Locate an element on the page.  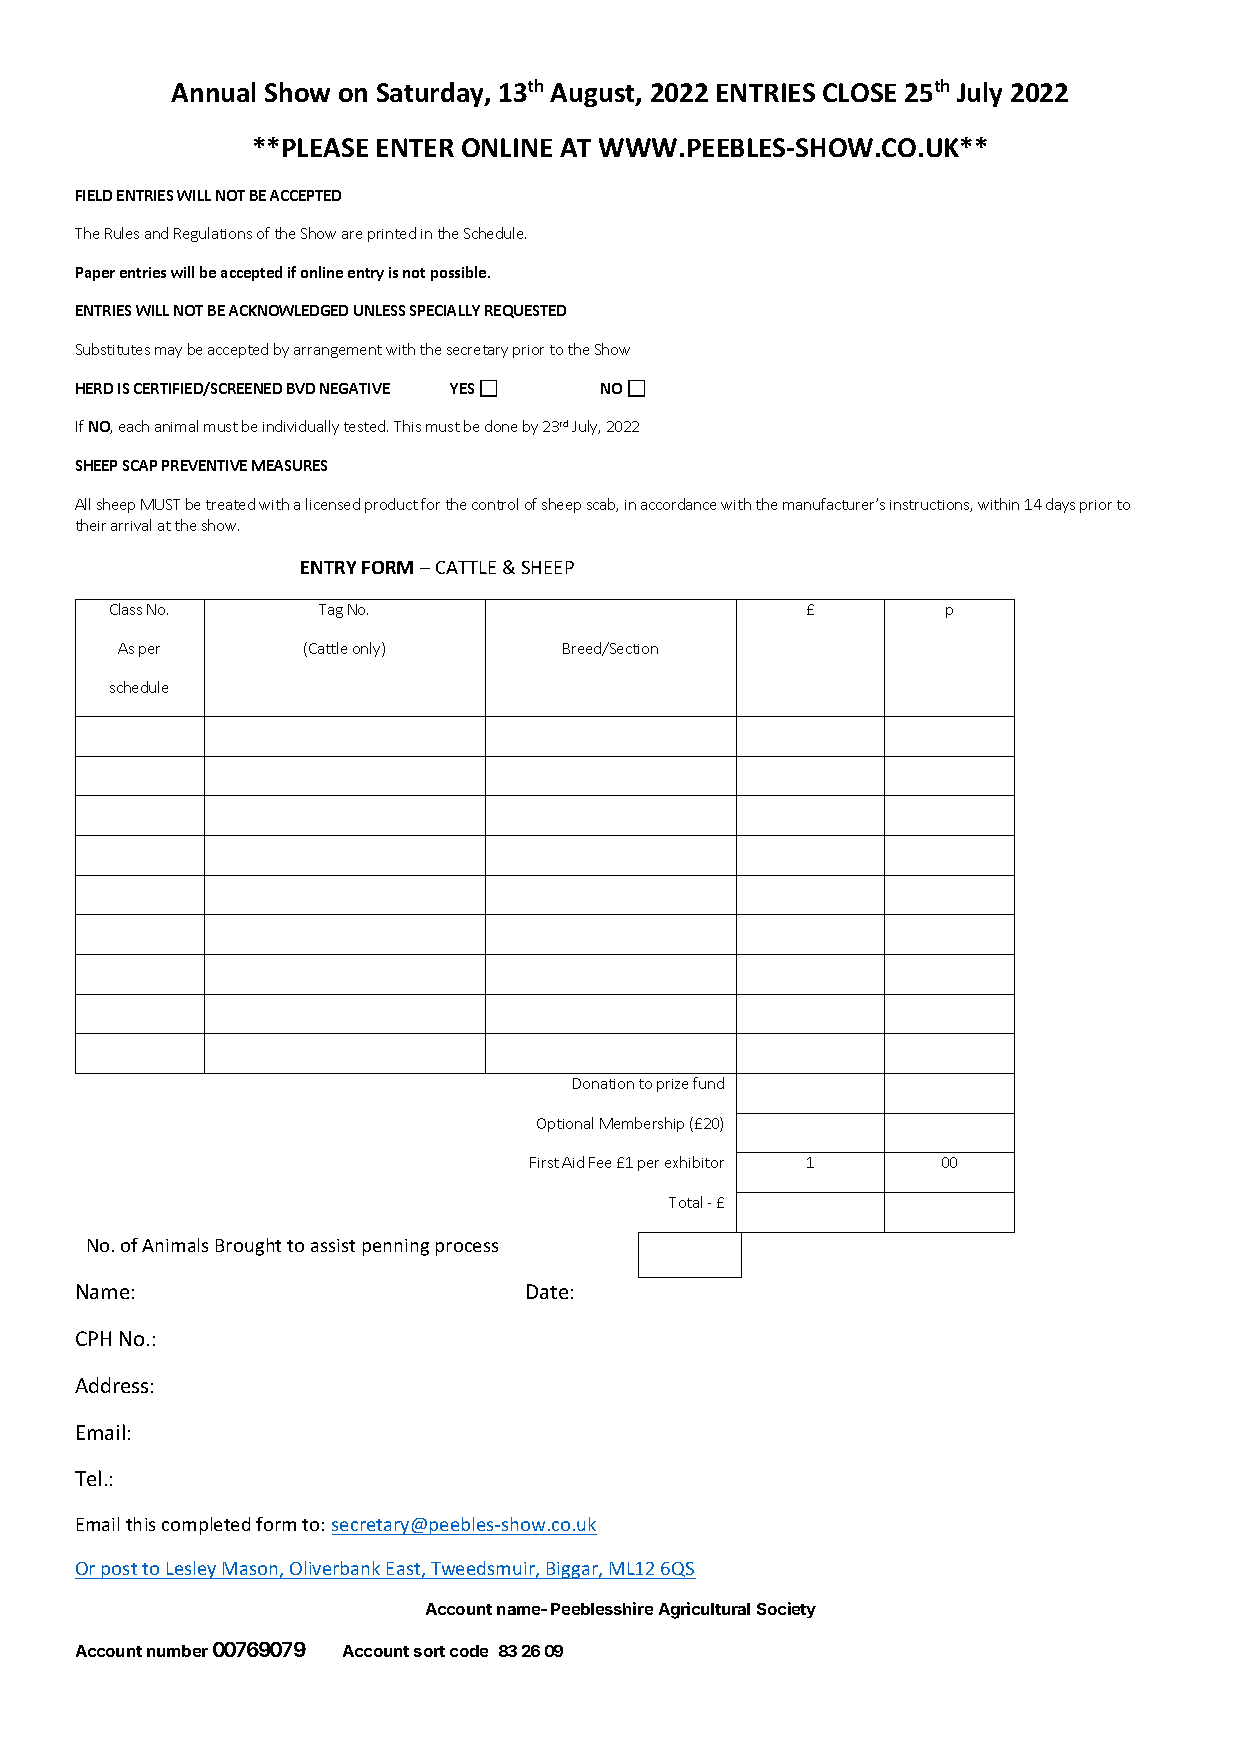
control is located at coordinates (495, 504).
